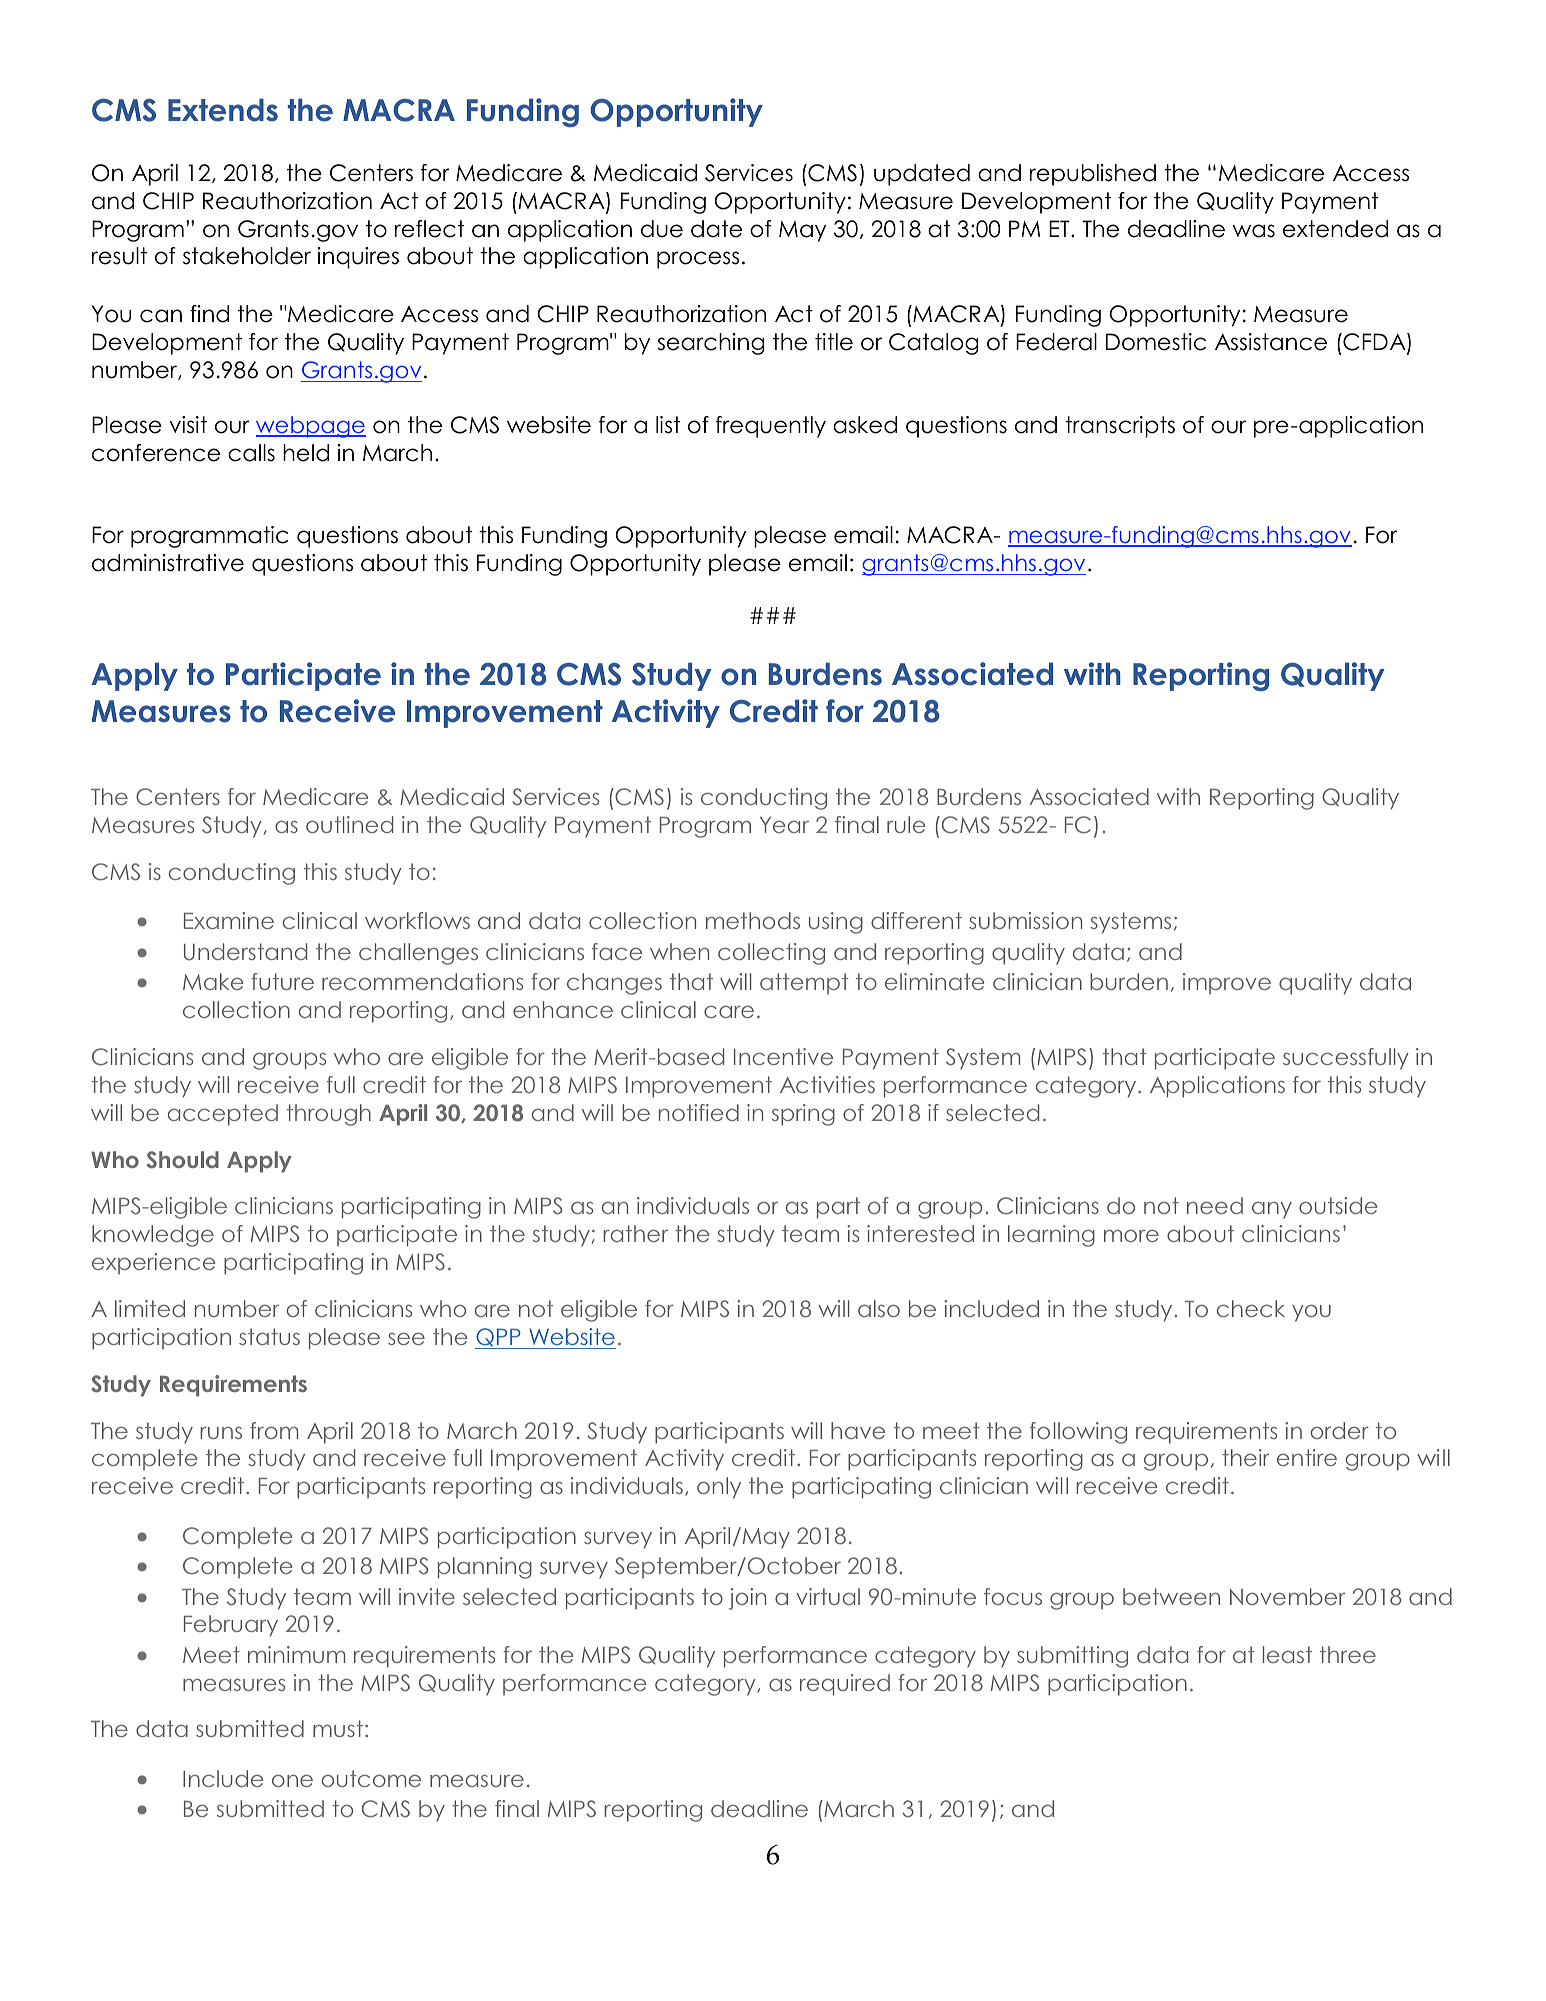 The image size is (1546, 2001). What do you see at coordinates (845, 1685) in the page?
I see `required` at bounding box center [845, 1685].
